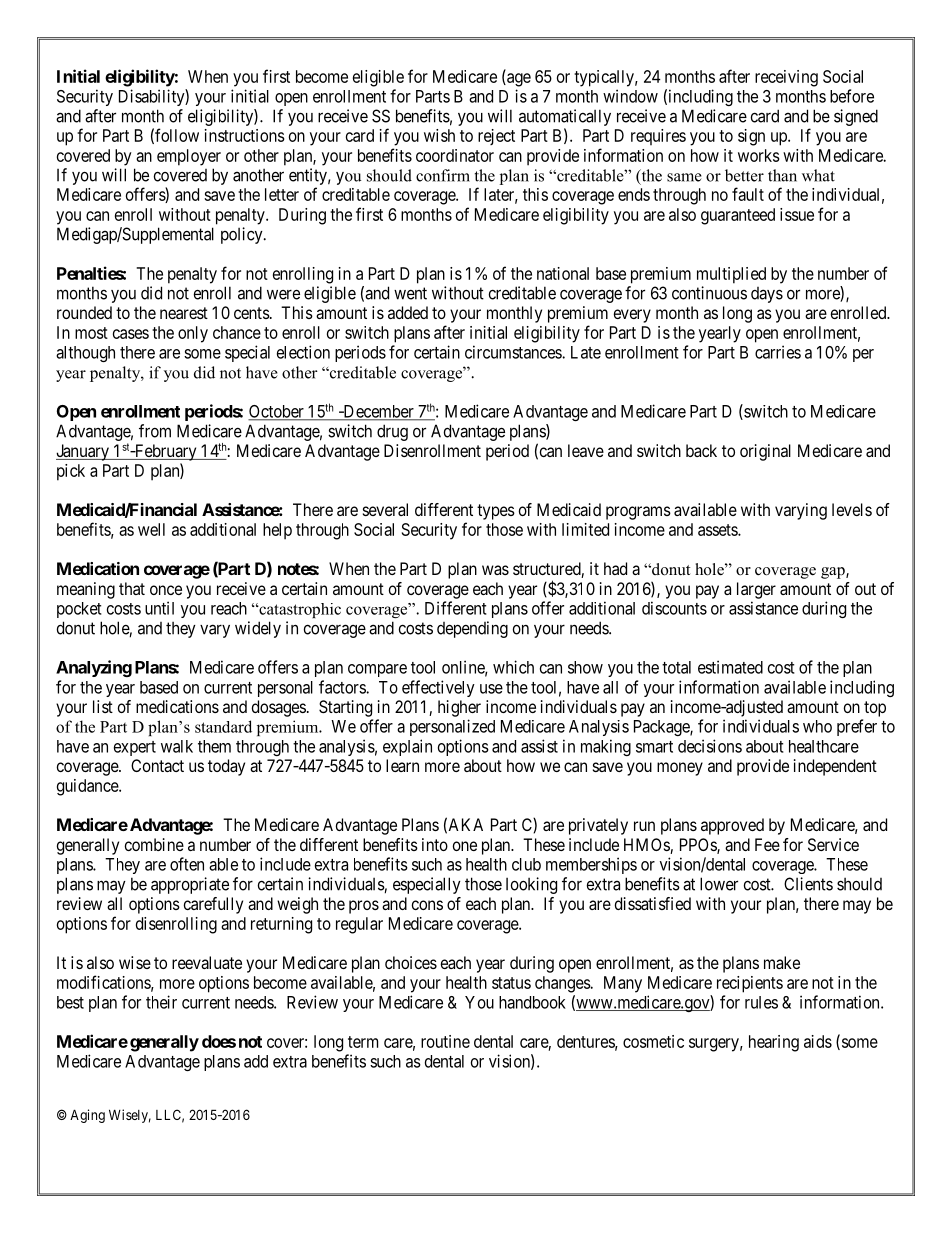  I want to click on employer, so click(189, 157).
